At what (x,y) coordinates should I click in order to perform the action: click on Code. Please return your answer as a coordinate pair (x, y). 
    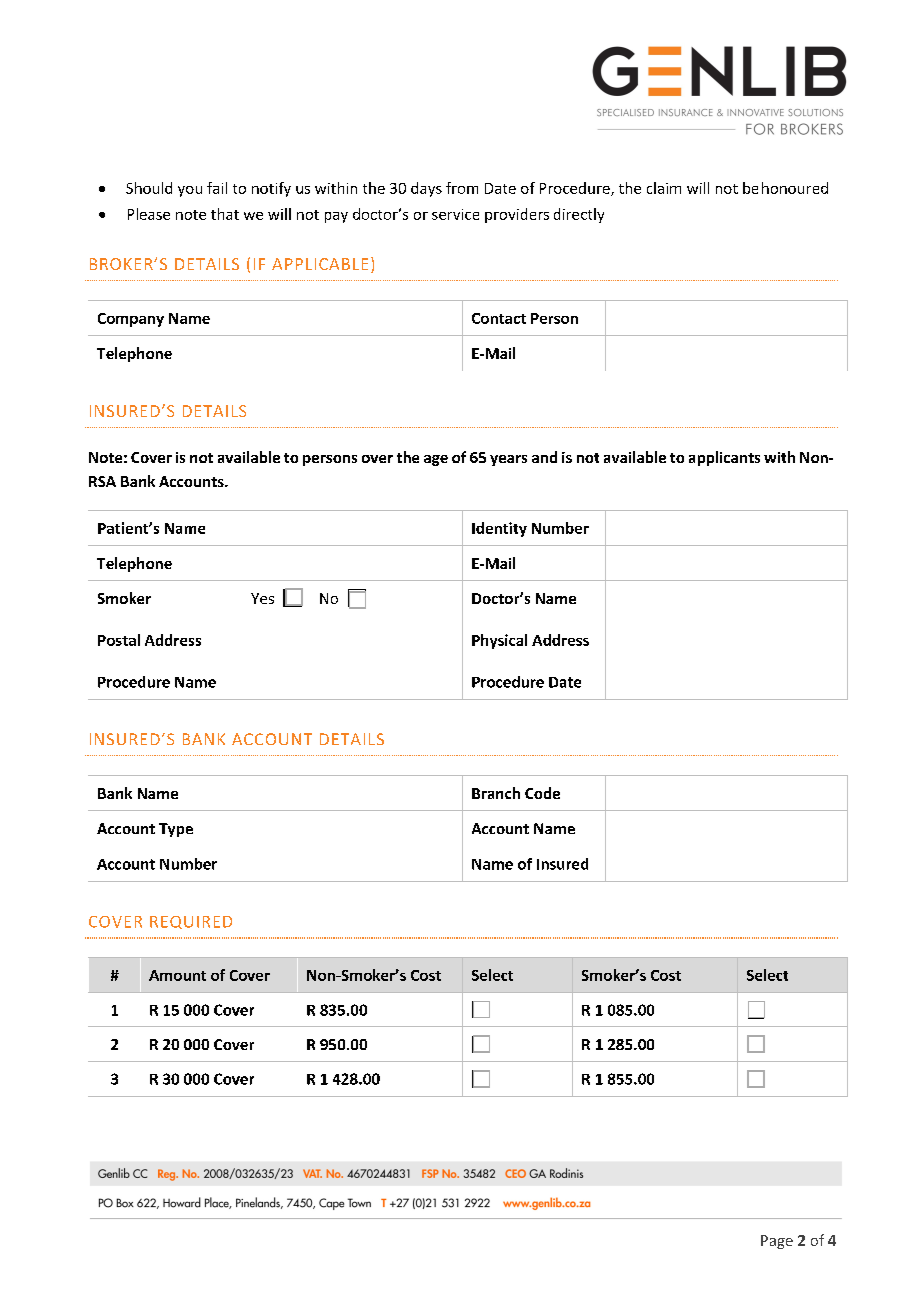
    Looking at the image, I should click on (542, 793).
